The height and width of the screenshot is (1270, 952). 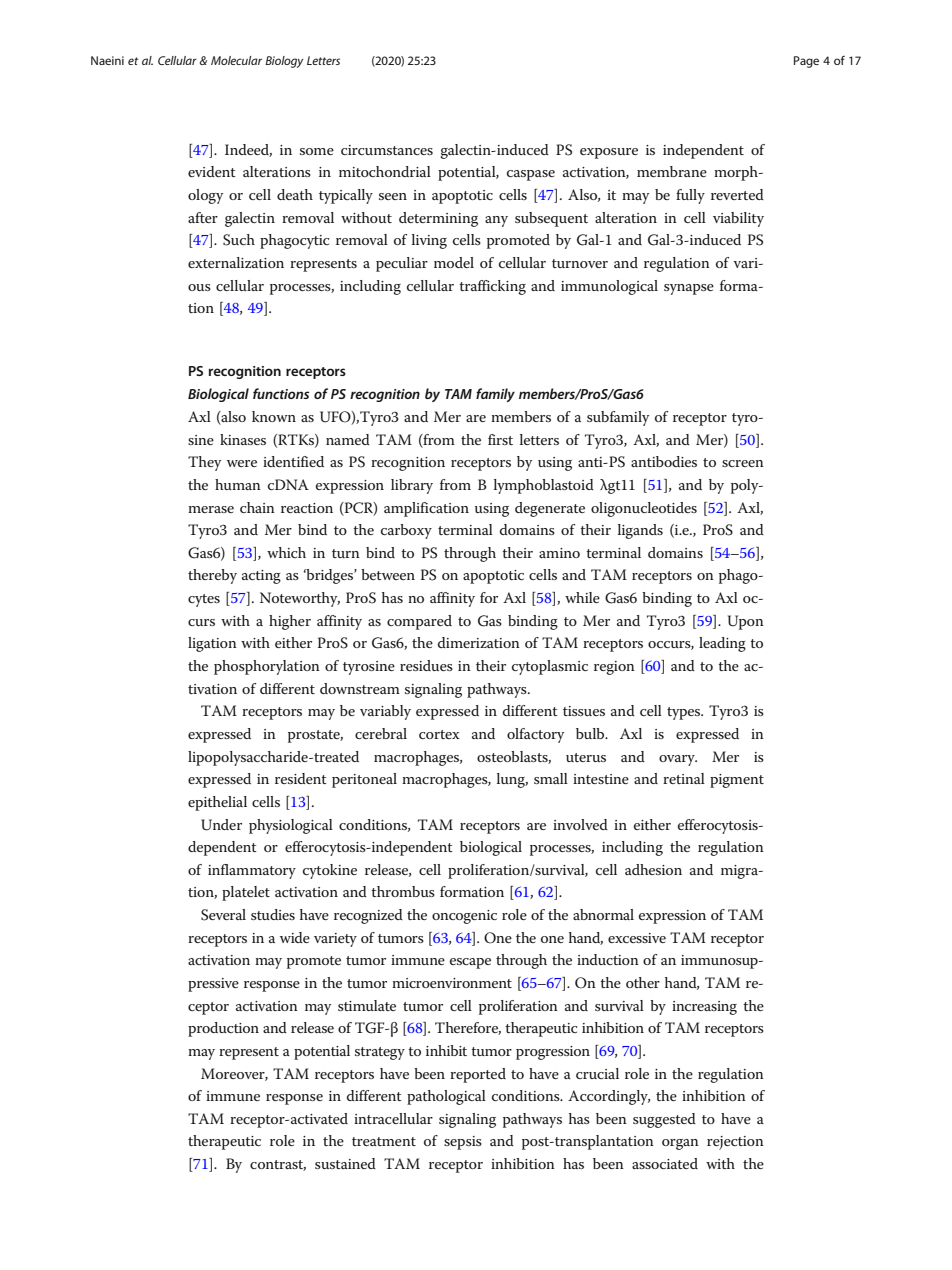 What do you see at coordinates (550, 667) in the screenshot?
I see `cytoplasmic` at bounding box center [550, 667].
